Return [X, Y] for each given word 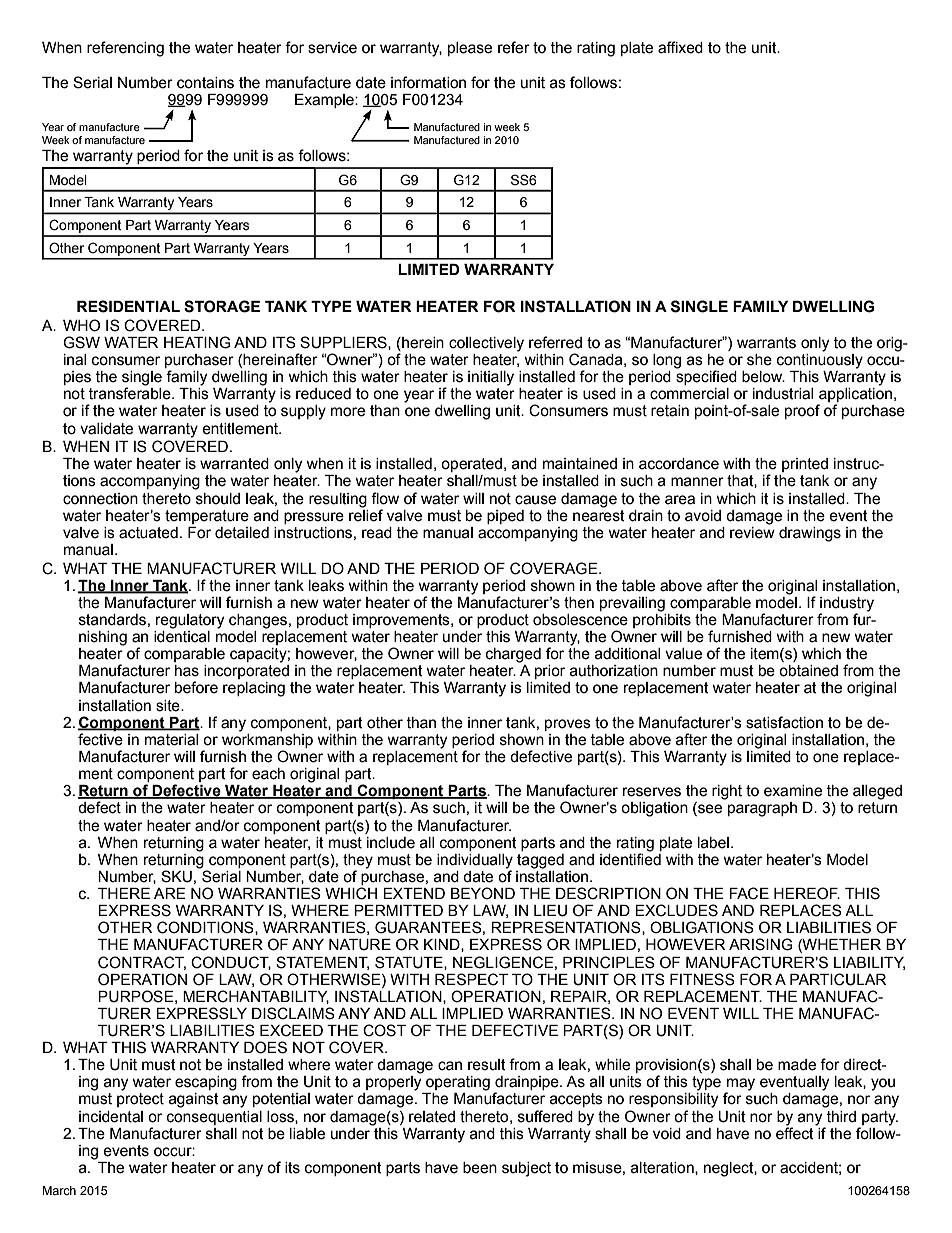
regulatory [190, 621]
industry [847, 605]
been [480, 1168]
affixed [680, 47]
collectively [486, 344]
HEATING [197, 342]
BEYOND [483, 893]
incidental [111, 1117]
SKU [176, 876]
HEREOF [807, 893]
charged [513, 655]
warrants [766, 343]
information [428, 82]
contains [205, 83]
